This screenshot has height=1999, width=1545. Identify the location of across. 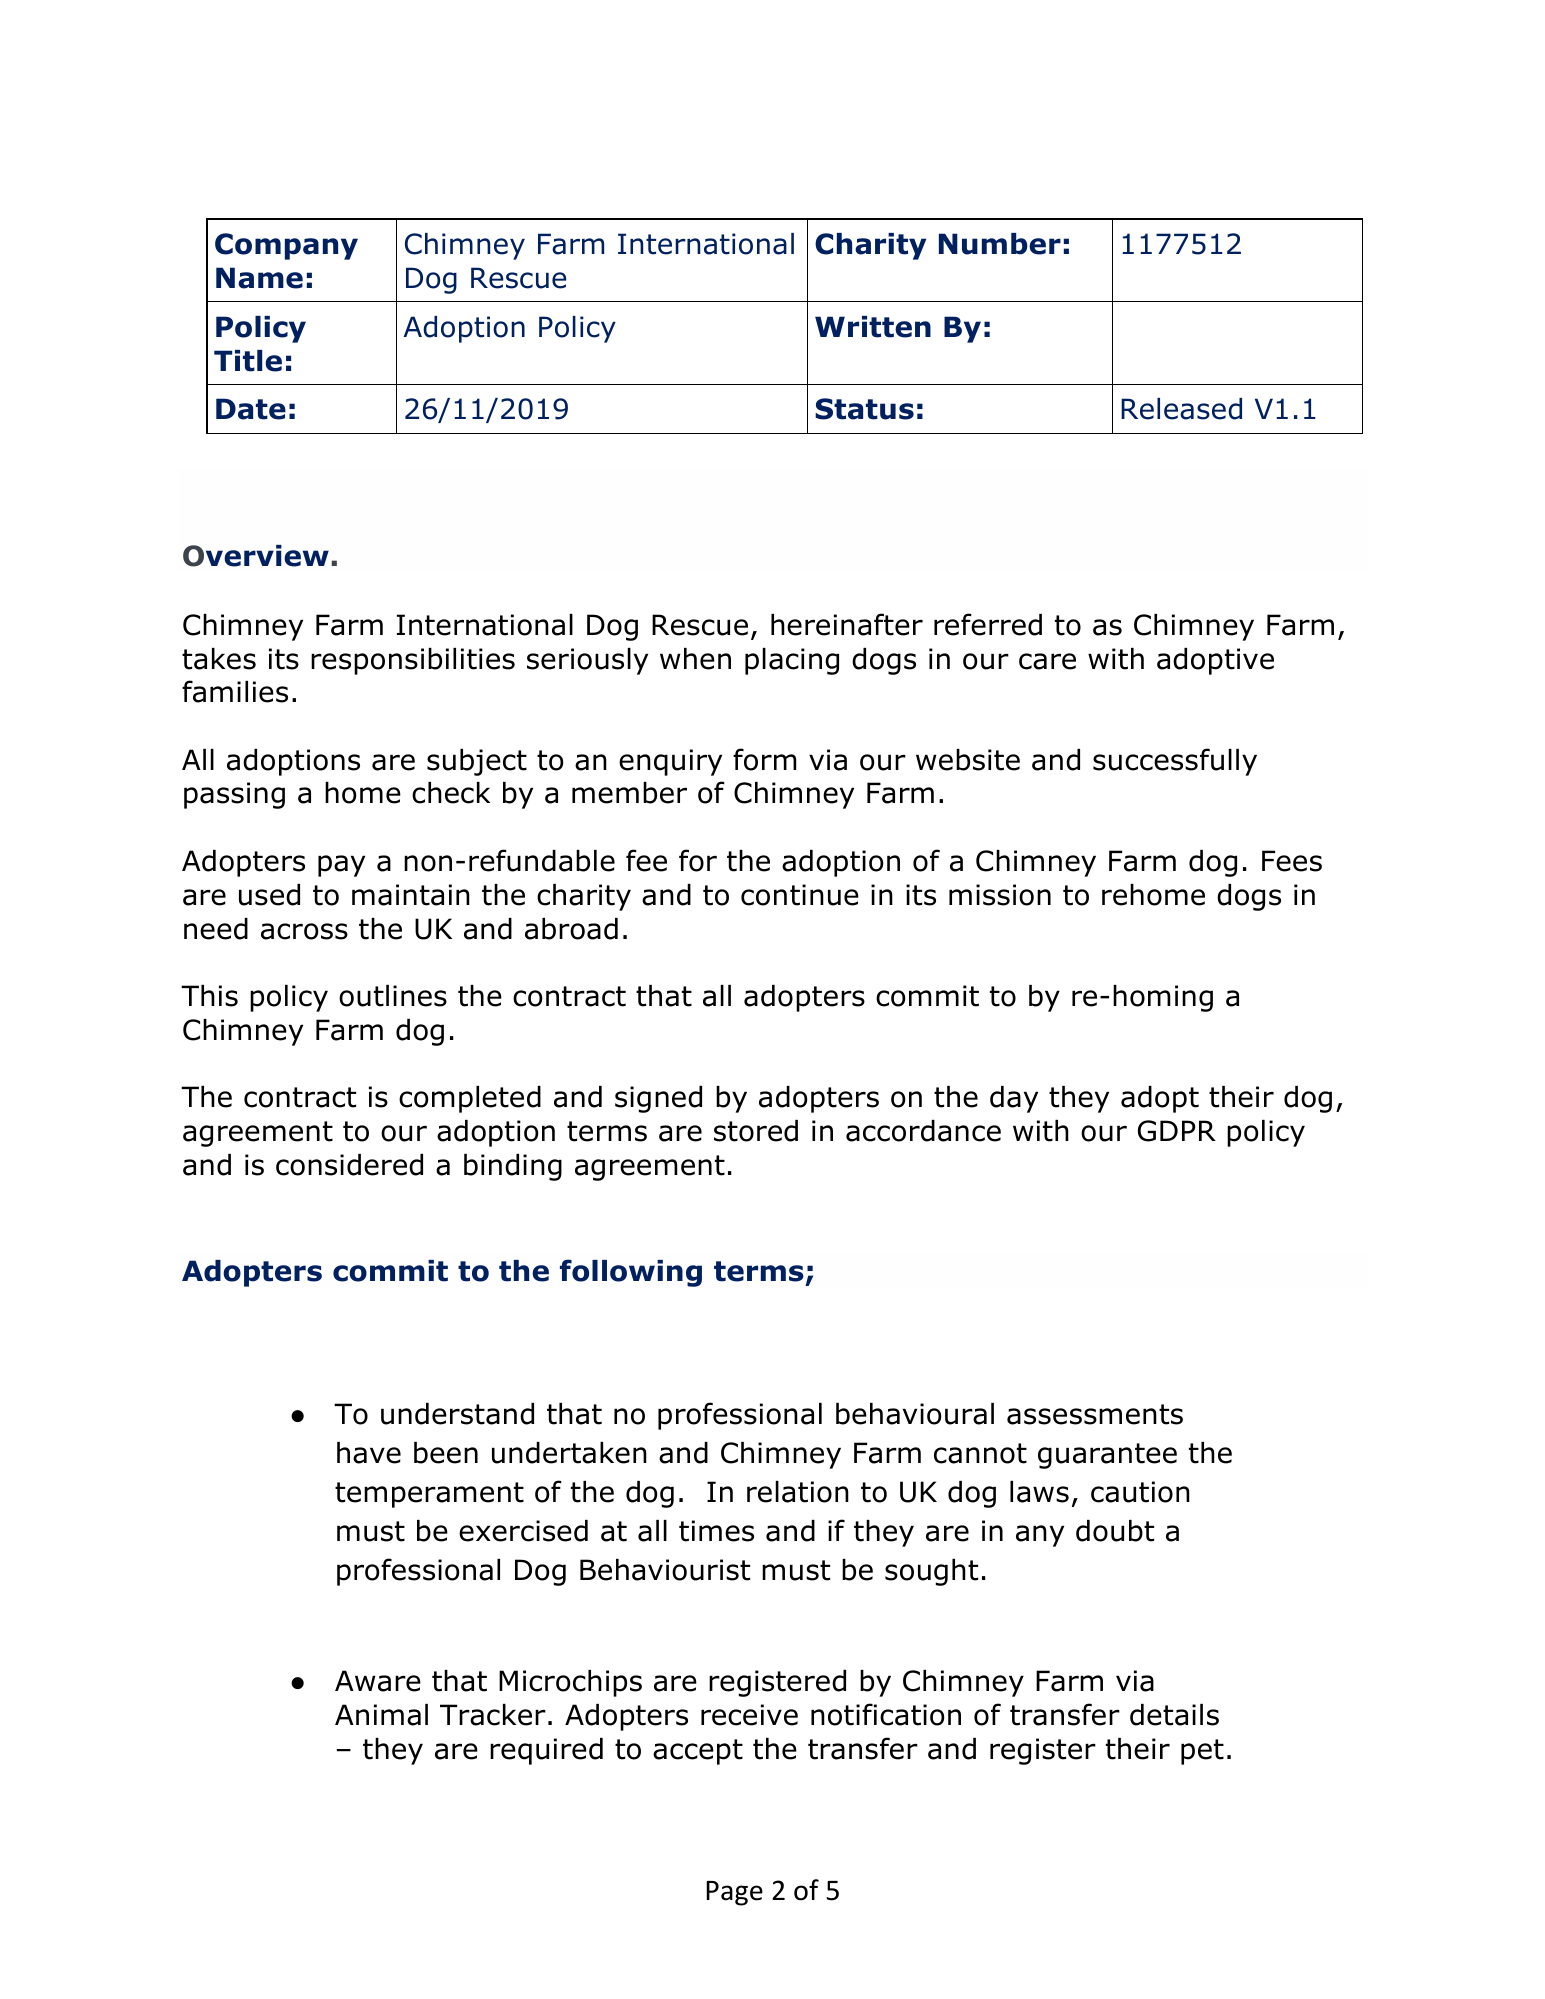
(304, 931).
